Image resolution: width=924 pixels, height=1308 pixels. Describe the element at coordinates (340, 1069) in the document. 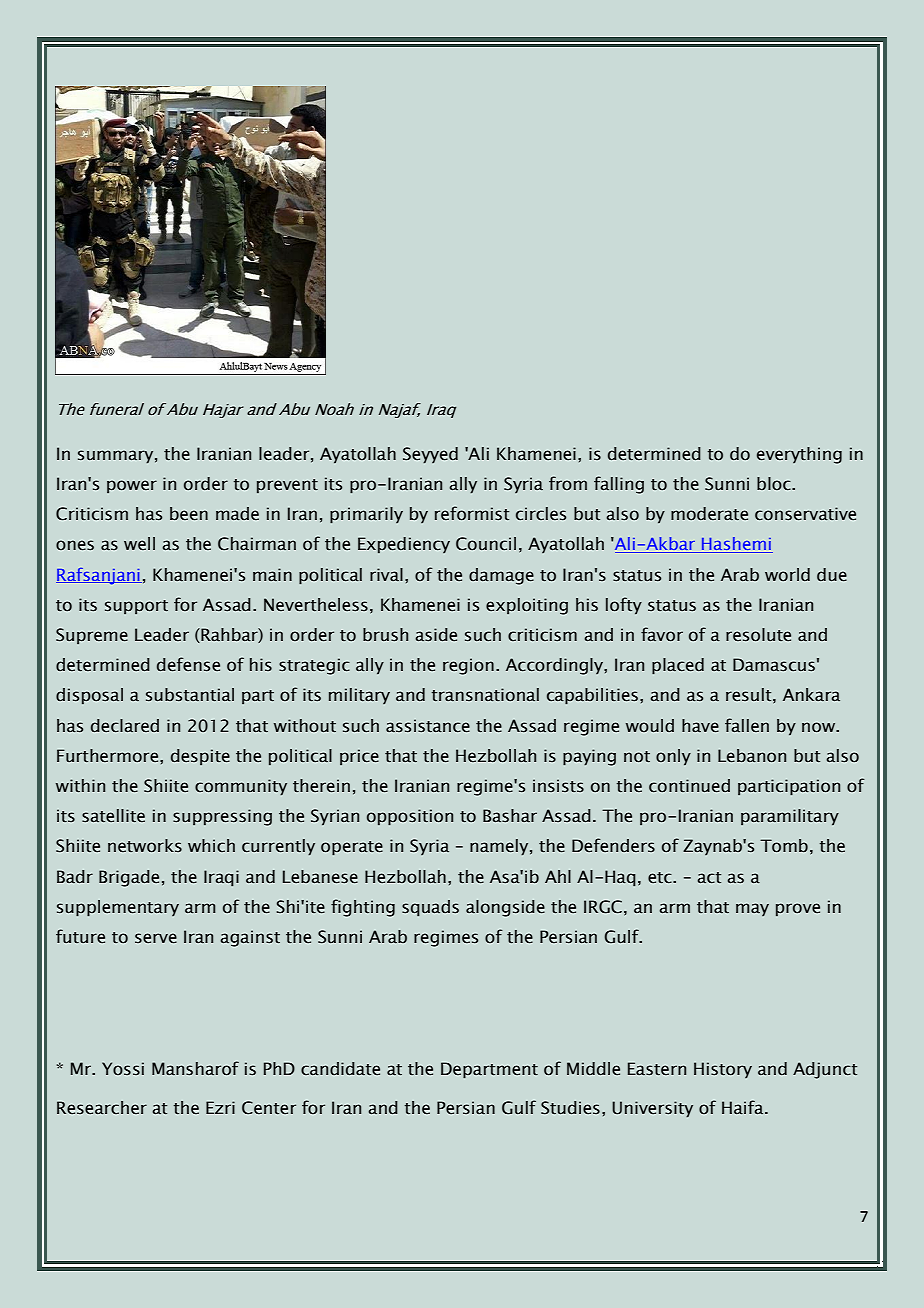

I see `candidate` at that location.
